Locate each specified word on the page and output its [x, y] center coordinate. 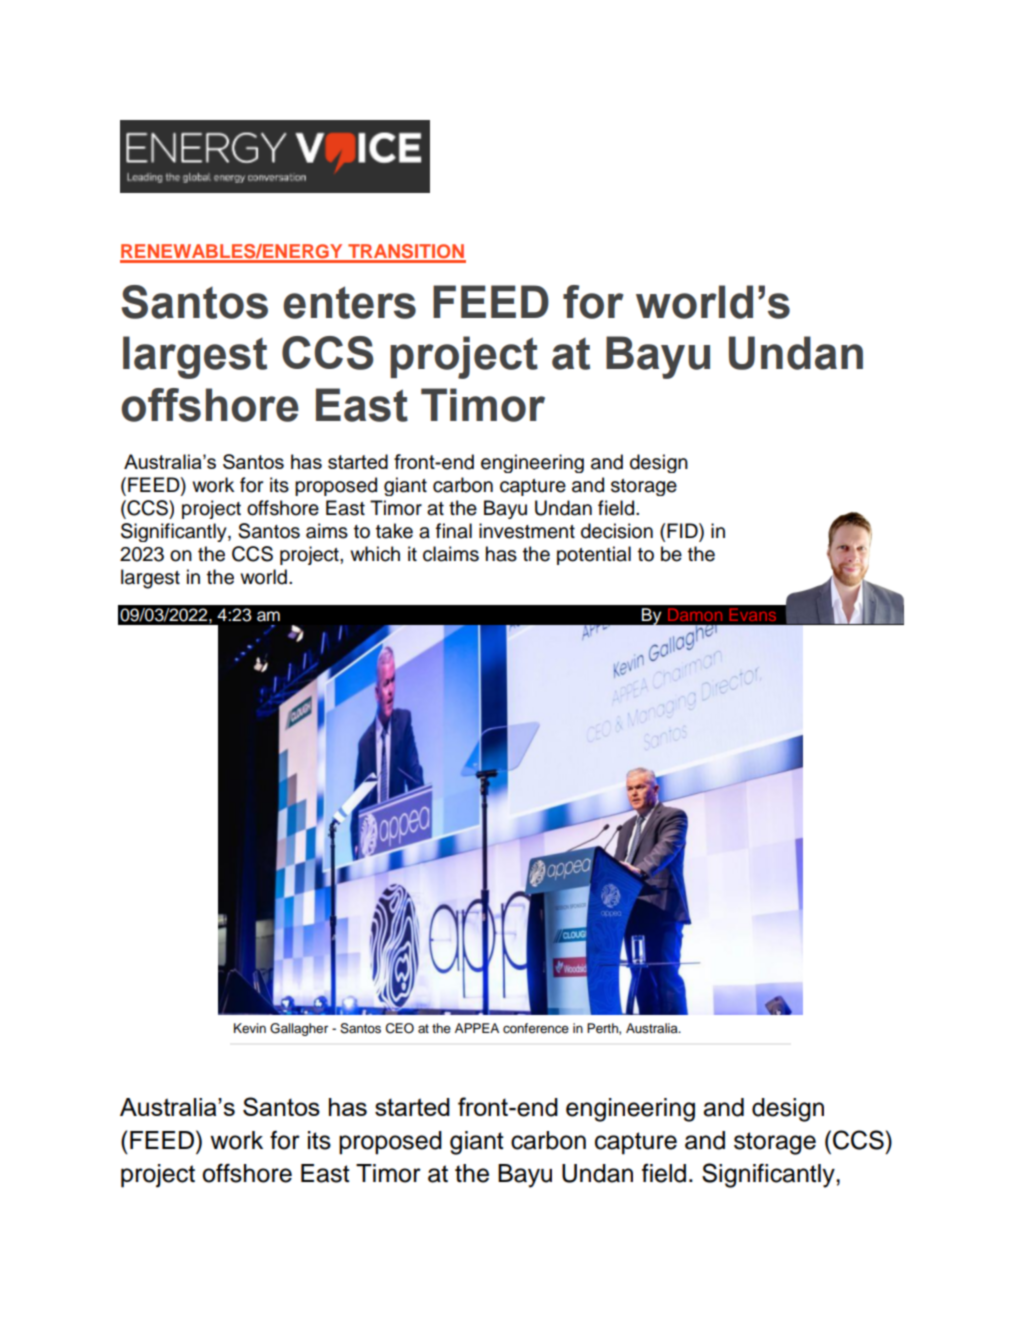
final [454, 531]
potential [594, 555]
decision [617, 531]
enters [349, 302]
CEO [400, 1028]
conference [536, 1028]
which [375, 554]
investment [527, 531]
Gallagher [299, 1029]
